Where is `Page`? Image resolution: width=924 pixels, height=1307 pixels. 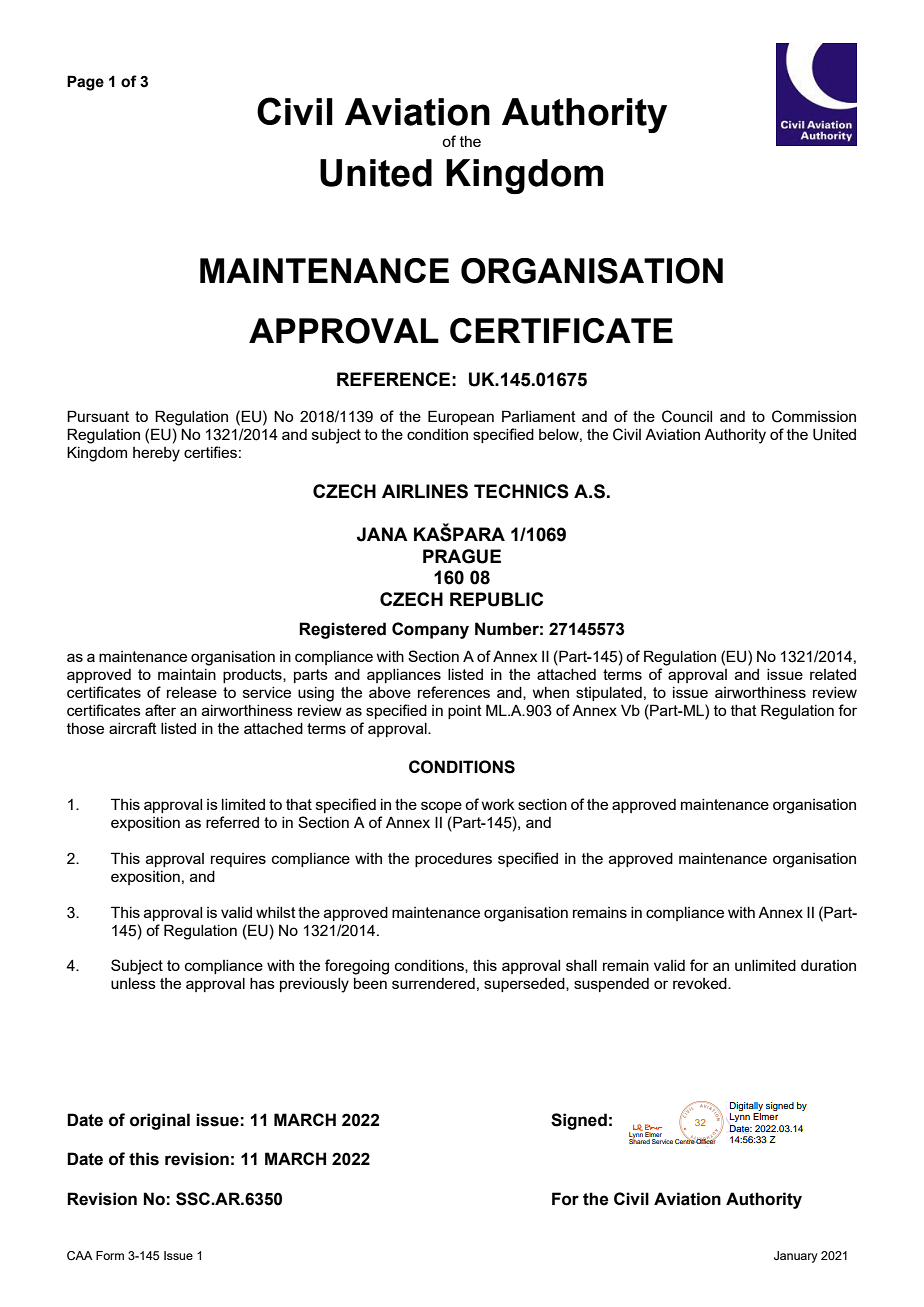 Page is located at coordinates (85, 83).
